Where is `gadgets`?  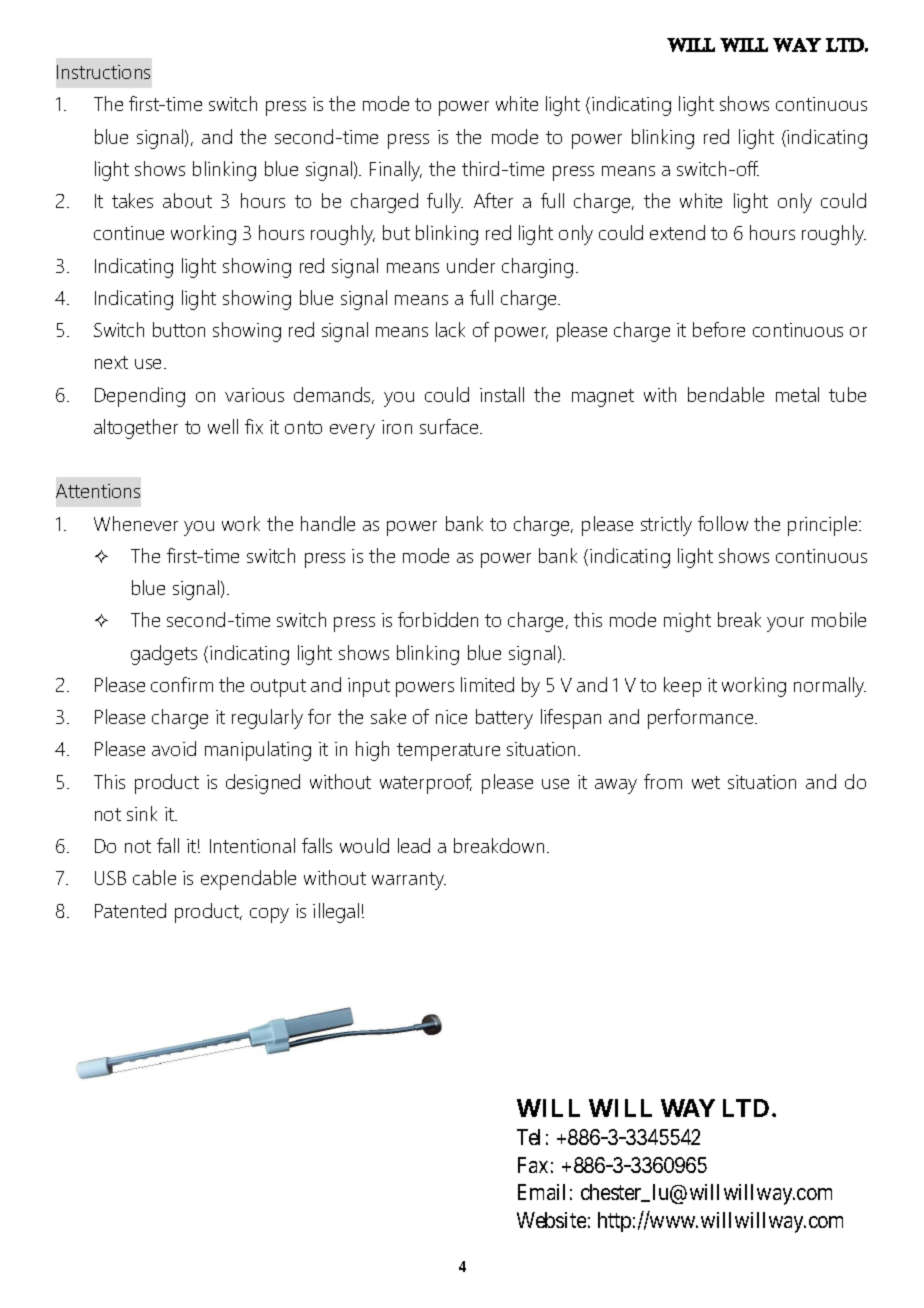
gadgets is located at coordinates (164, 655).
